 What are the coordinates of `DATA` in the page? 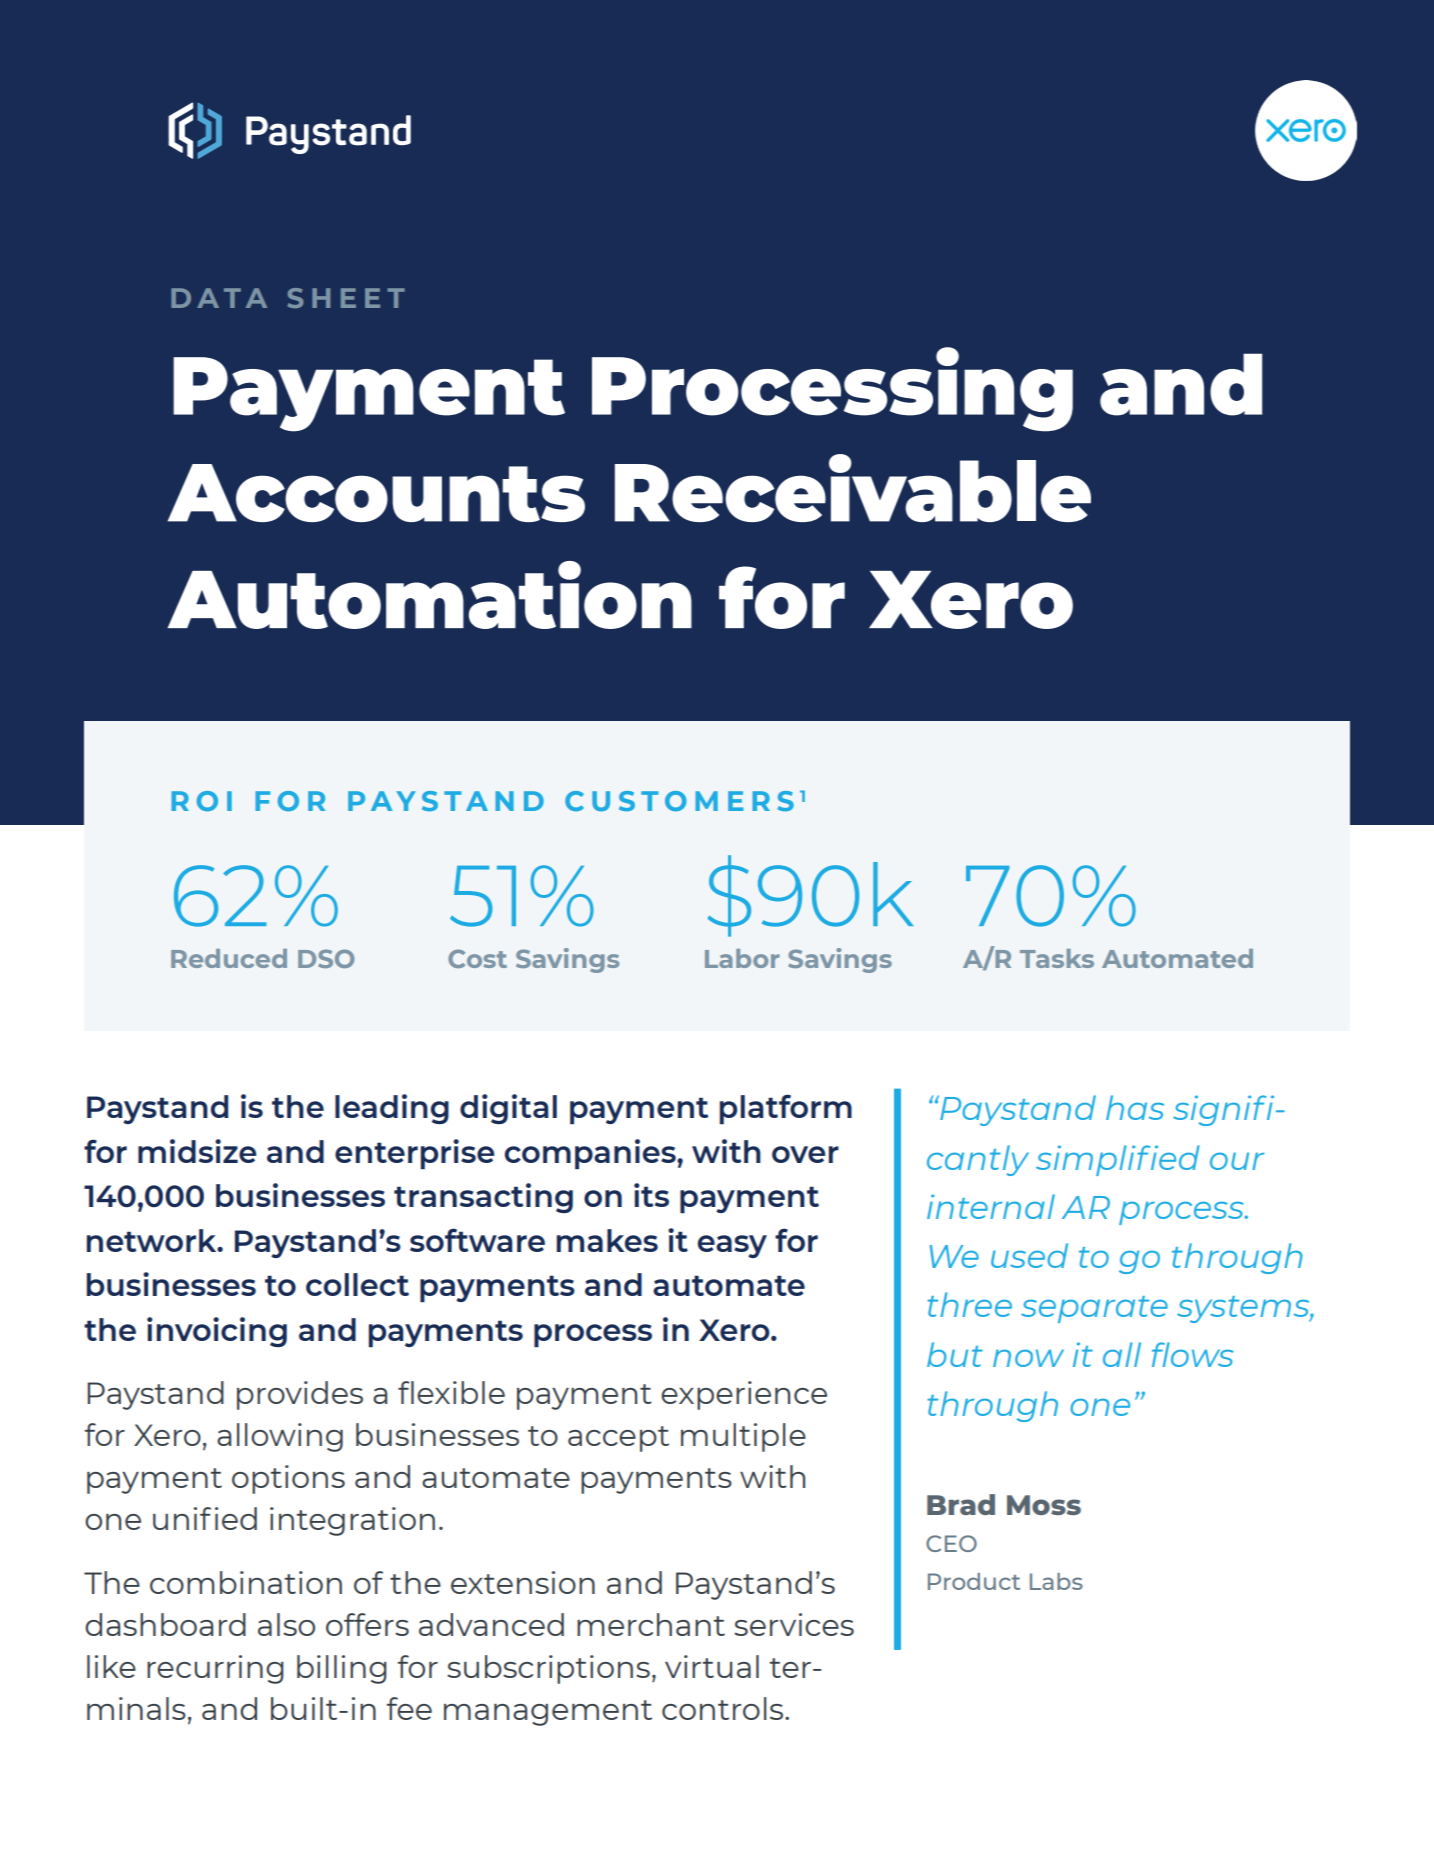 It's located at (219, 298).
